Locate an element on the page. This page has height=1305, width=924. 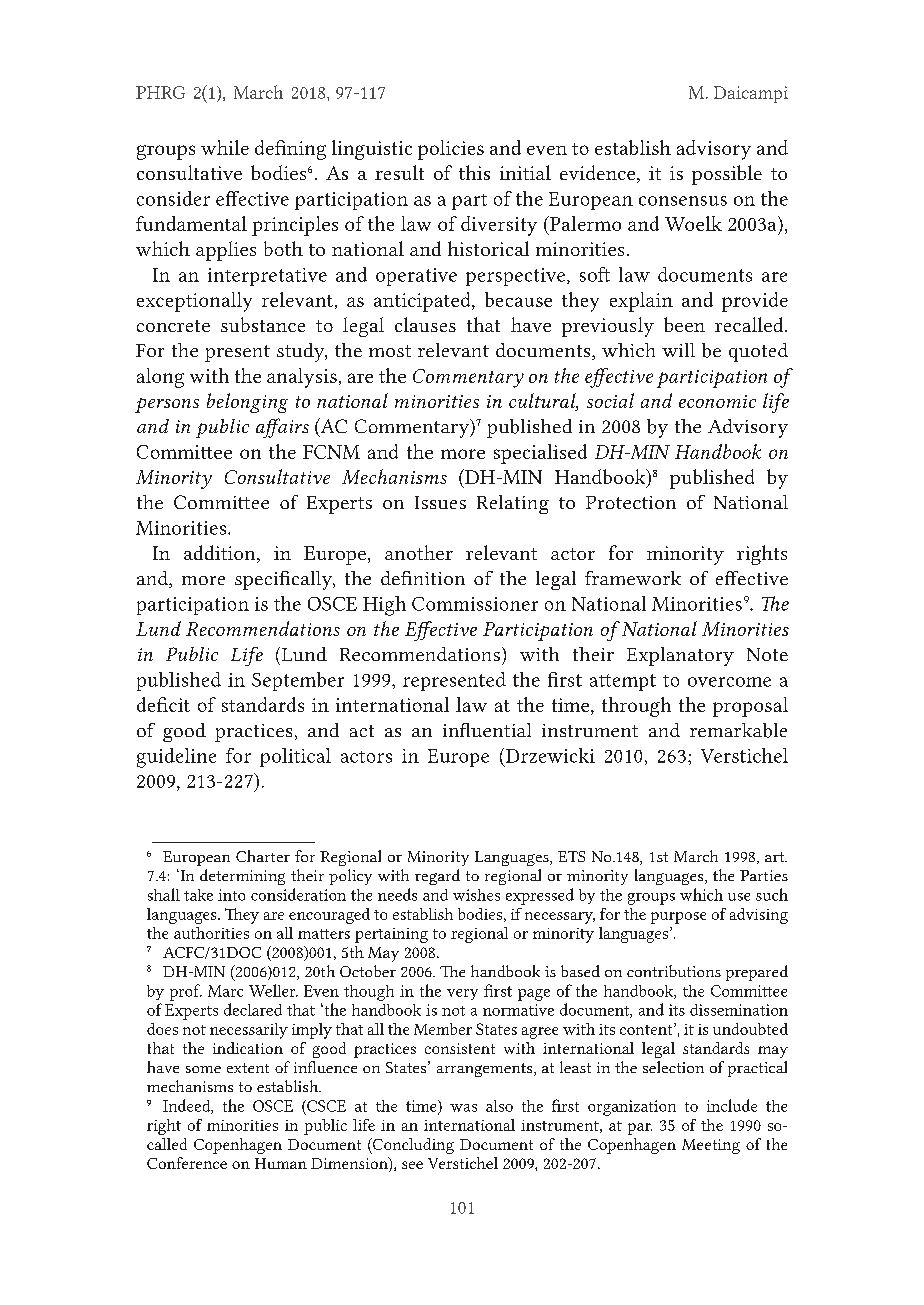
wishes is located at coordinates (476, 895).
